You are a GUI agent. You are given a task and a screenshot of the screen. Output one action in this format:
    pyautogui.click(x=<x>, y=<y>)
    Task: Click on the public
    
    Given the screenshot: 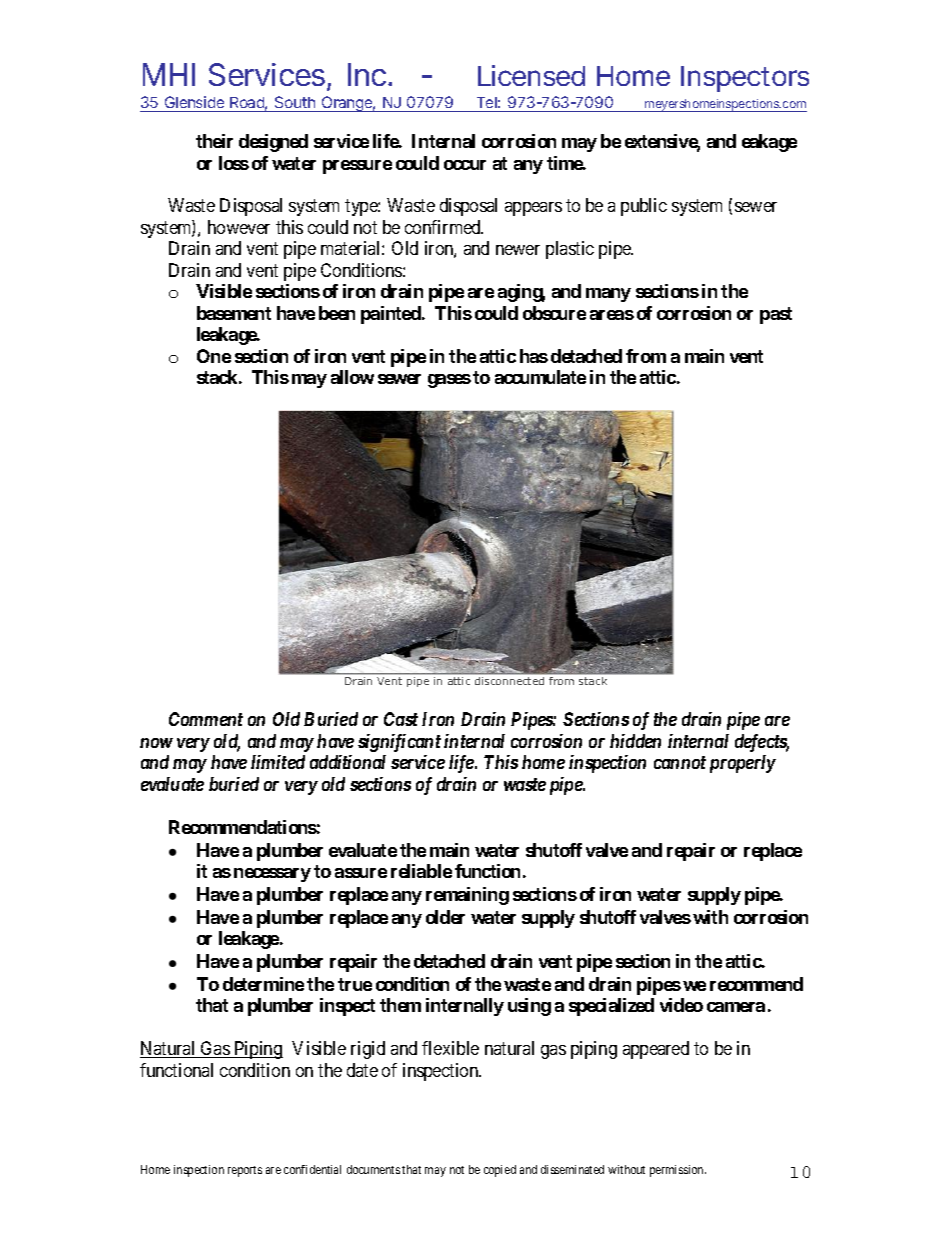 What is the action you would take?
    pyautogui.click(x=644, y=207)
